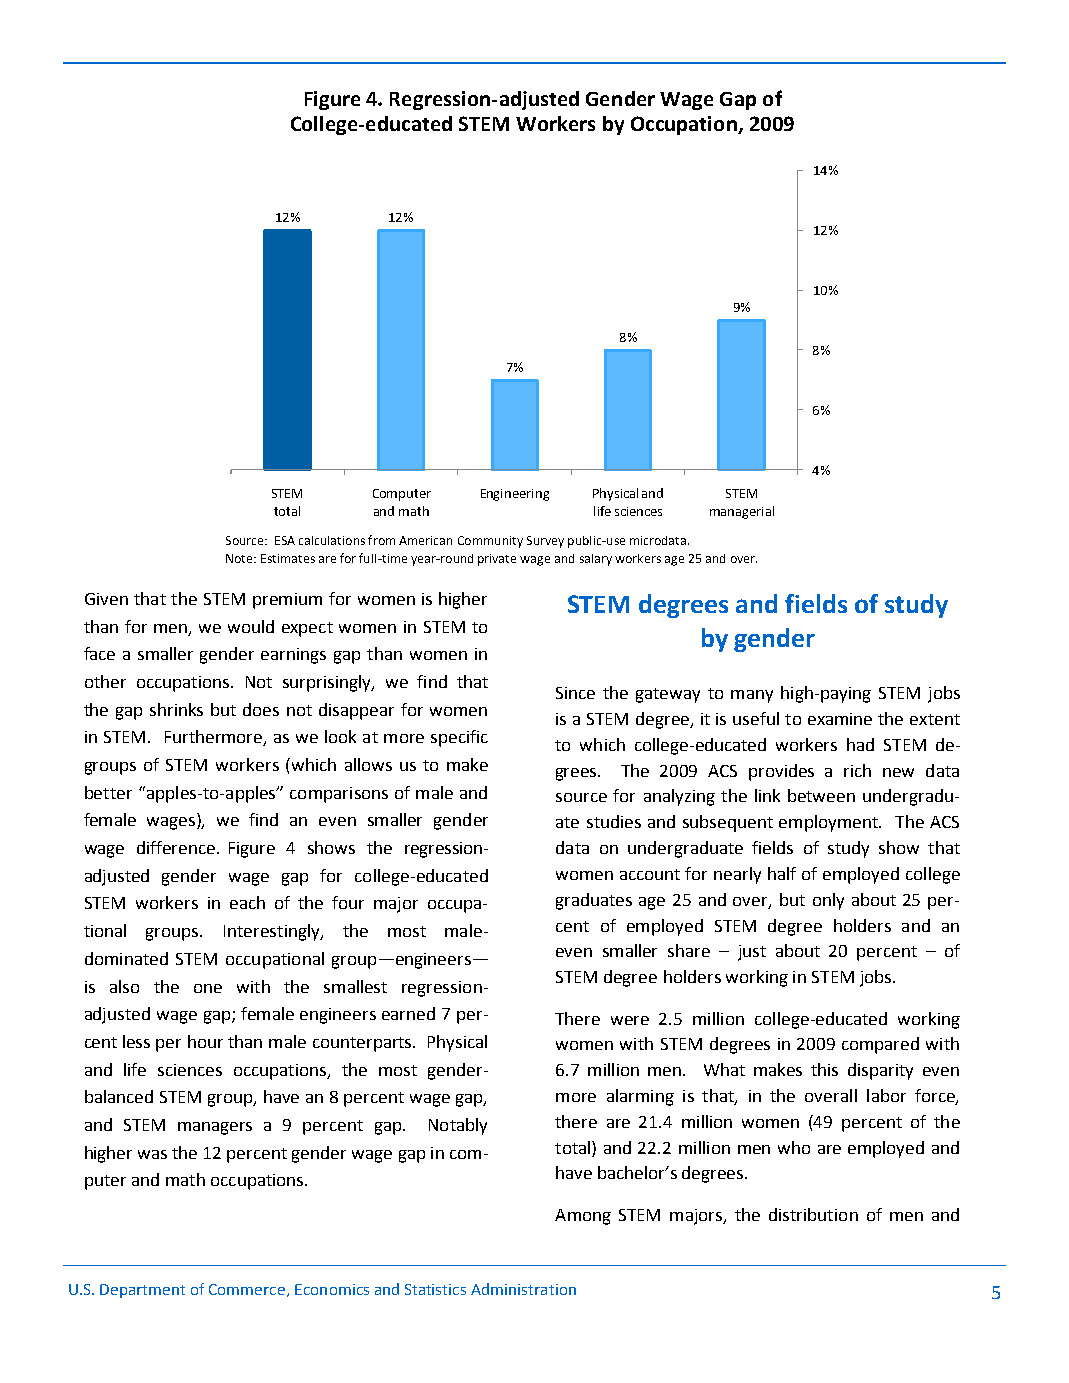  I want to click on graduates, so click(594, 901).
